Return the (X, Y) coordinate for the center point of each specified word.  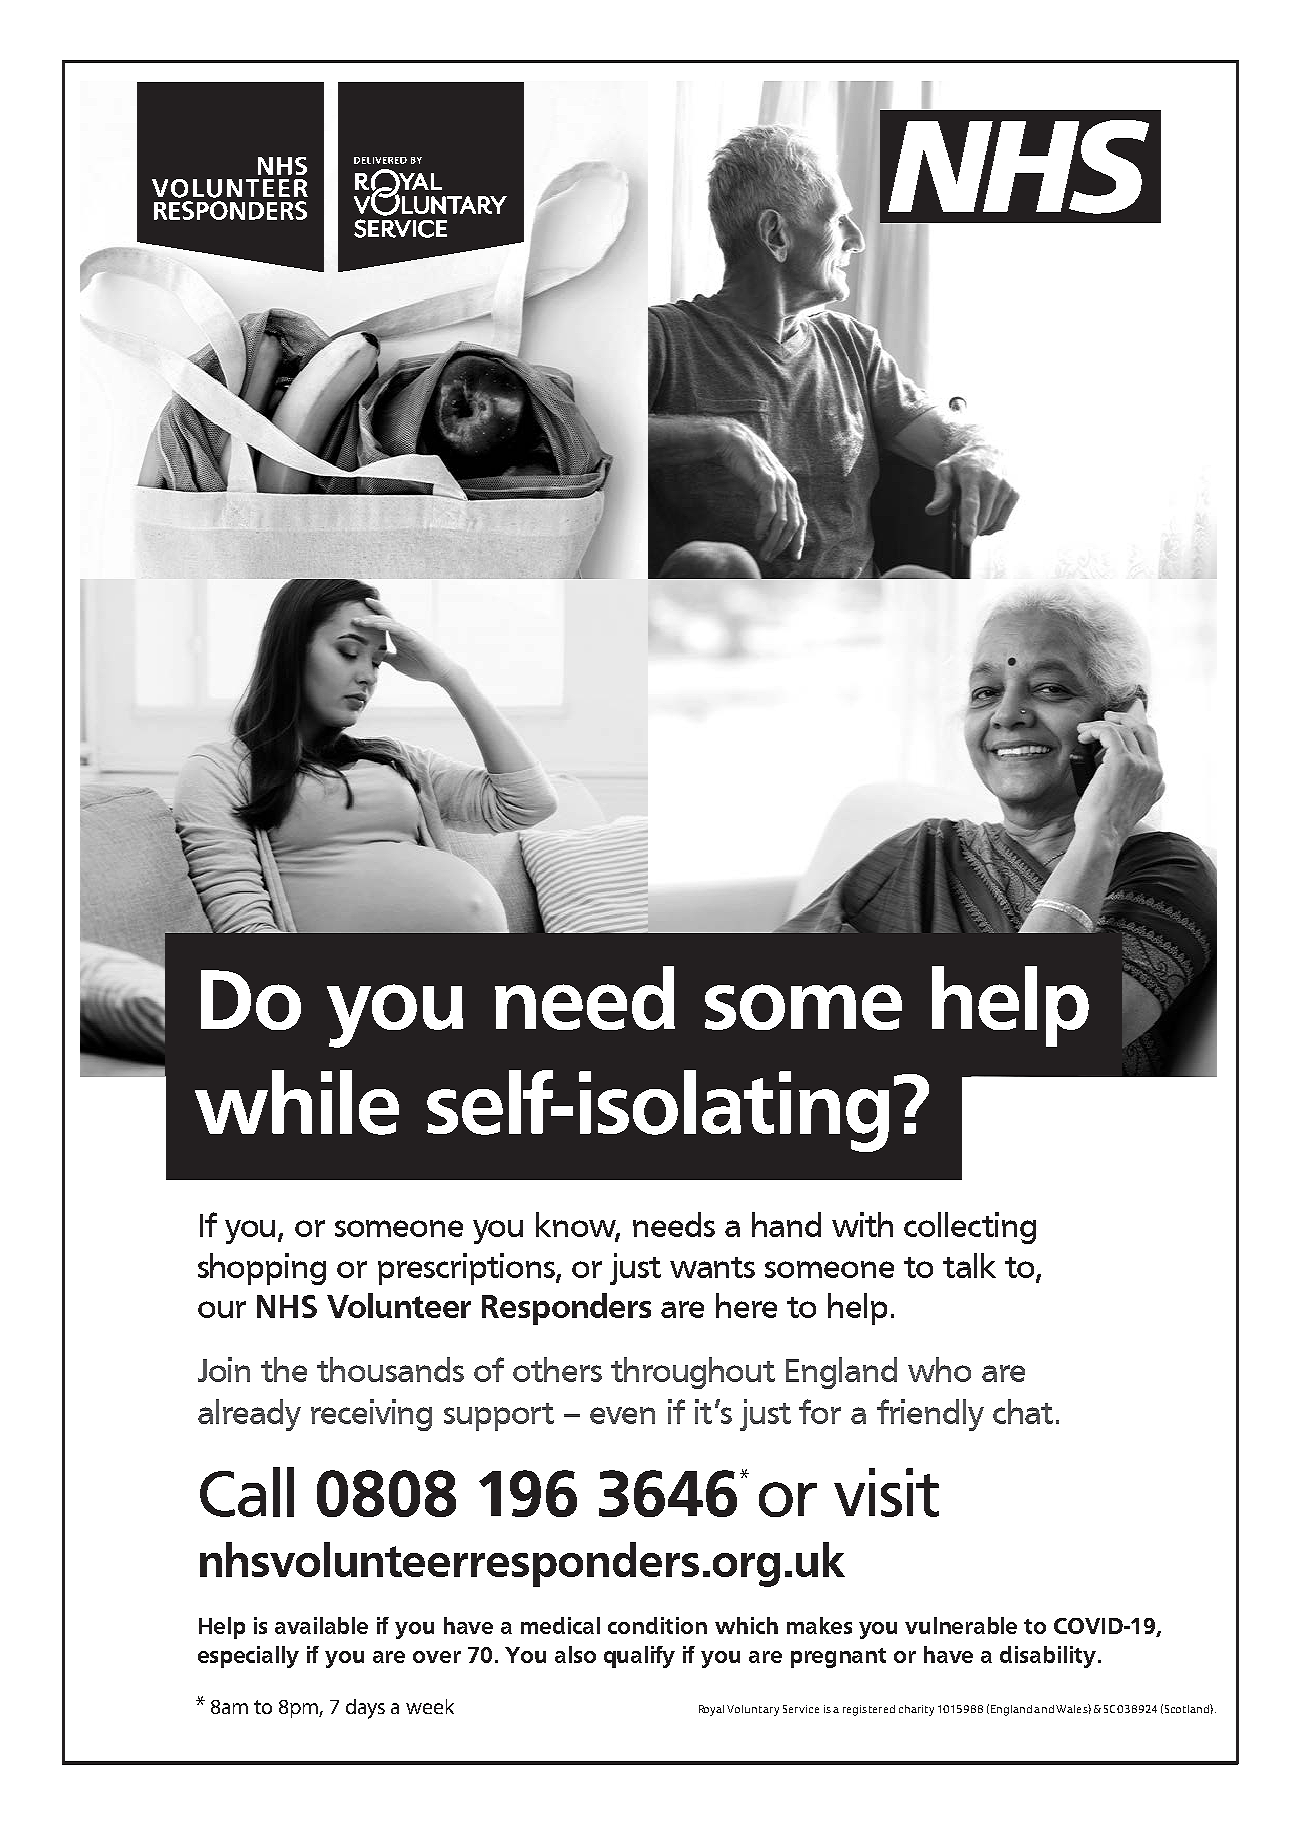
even (622, 1415)
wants (712, 1267)
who (939, 1369)
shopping (262, 1269)
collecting (970, 1228)
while (297, 1102)
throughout (693, 1373)
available (321, 1625)
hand (786, 1224)
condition (657, 1625)
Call (247, 1492)
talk (969, 1265)
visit (886, 1492)
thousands (390, 1369)
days (365, 1709)
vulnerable (961, 1625)
